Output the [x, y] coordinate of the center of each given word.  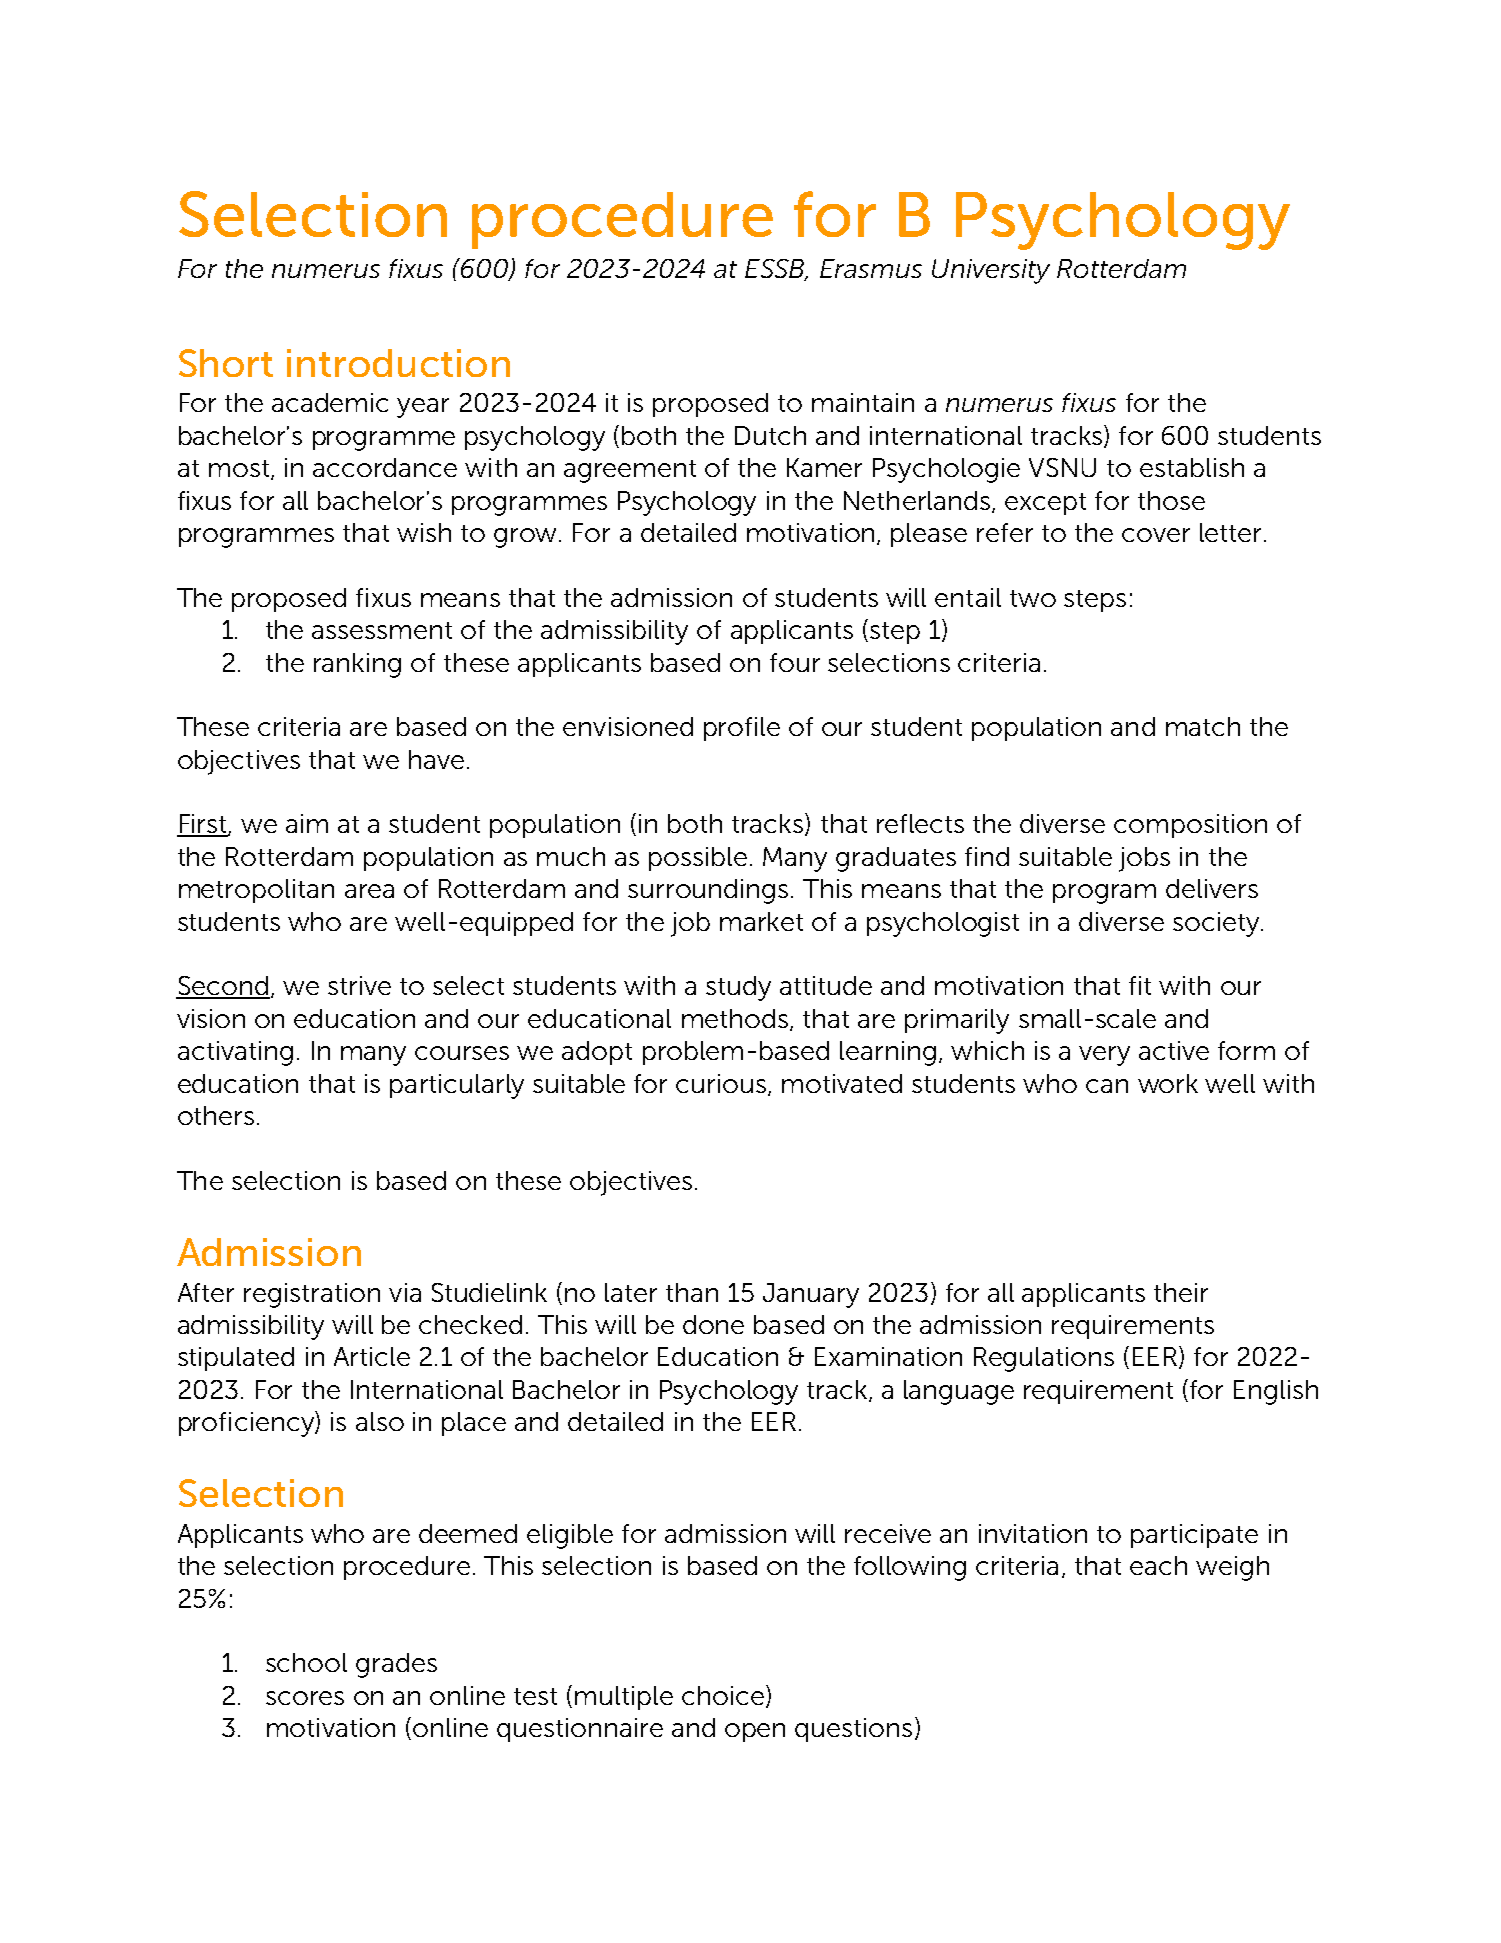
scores [305, 1698]
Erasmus [871, 268]
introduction [398, 363]
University [991, 271]
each [1158, 1565]
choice [723, 1695]
